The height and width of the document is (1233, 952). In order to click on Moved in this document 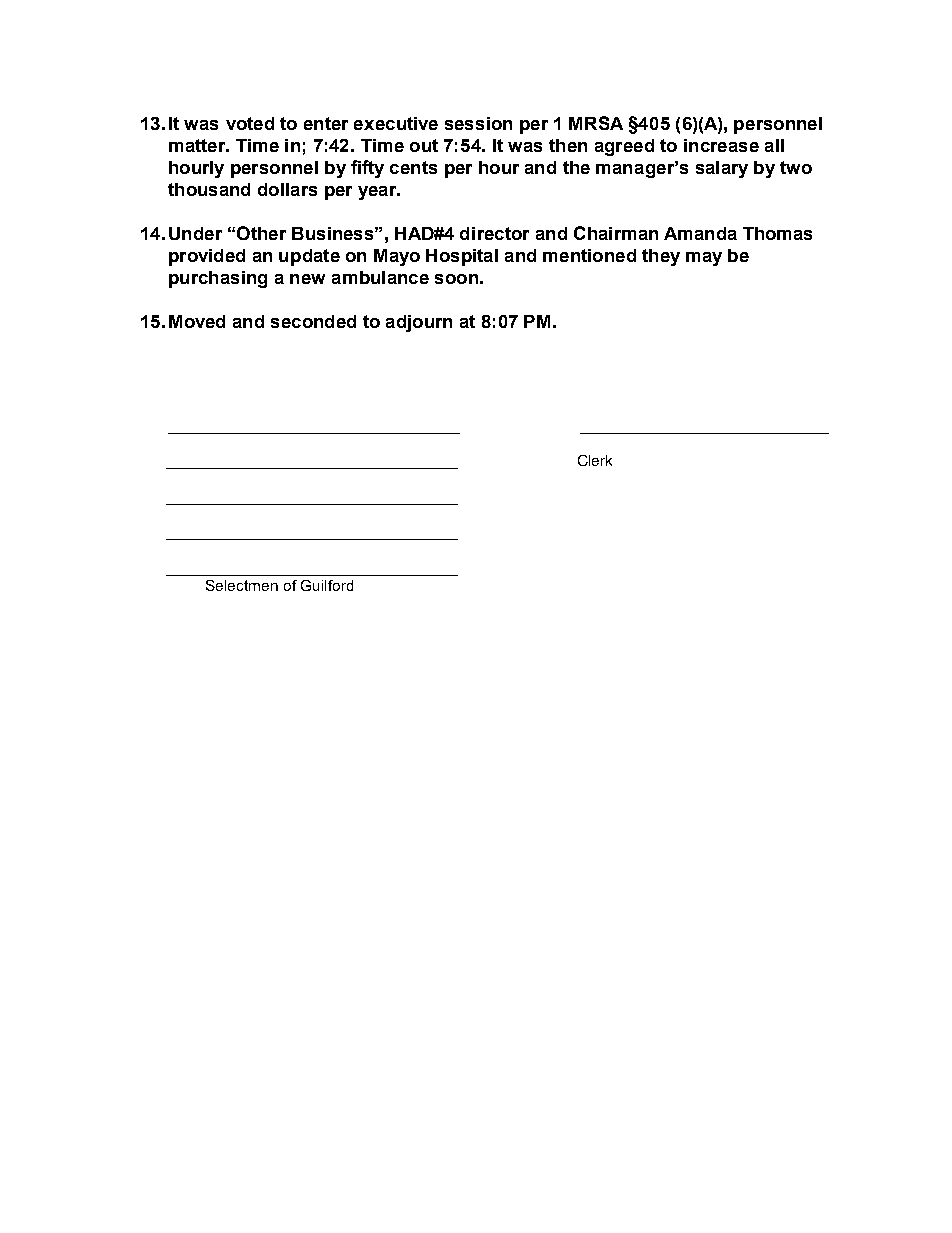, I will do `click(197, 321)`.
